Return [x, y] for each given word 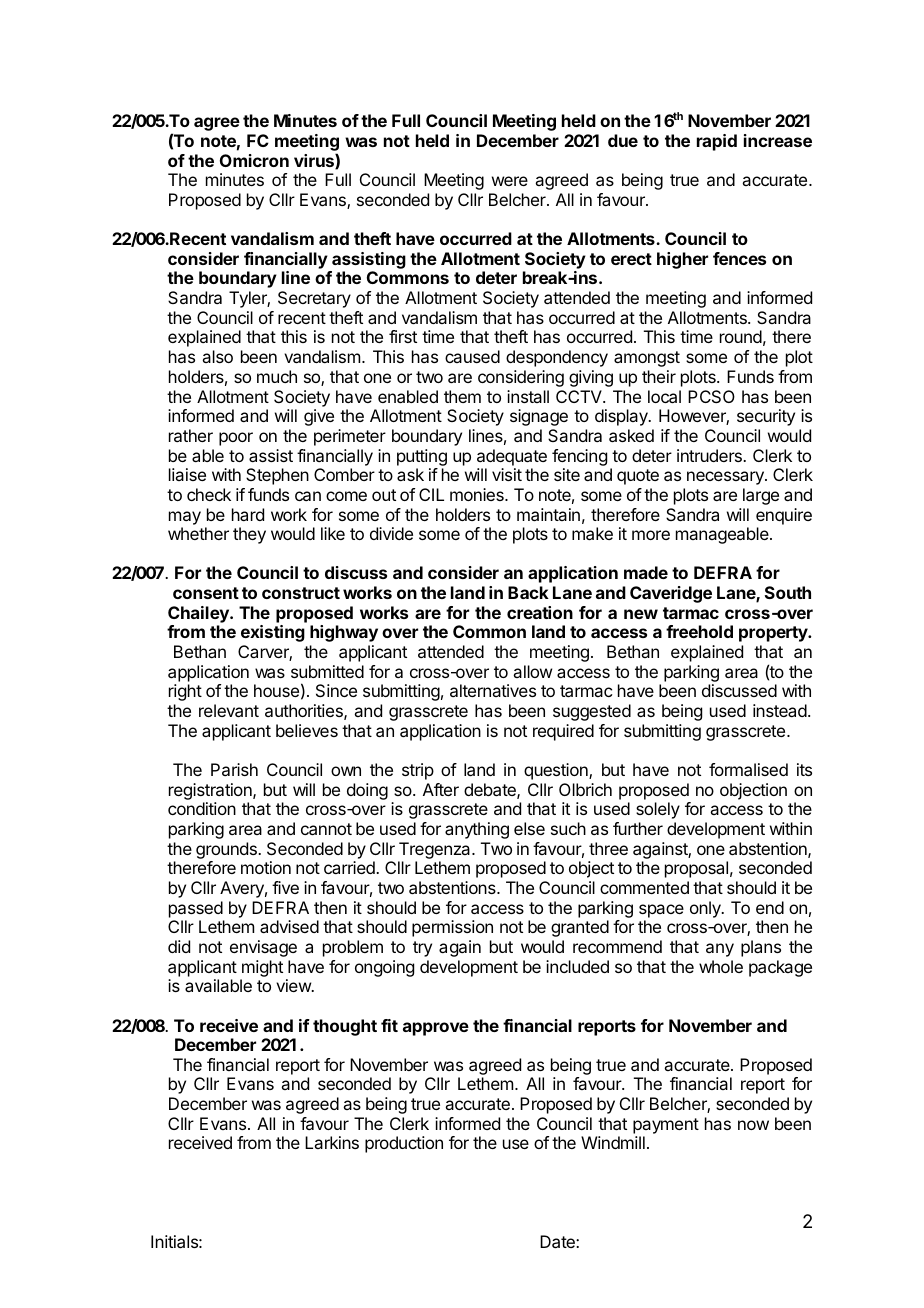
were [510, 181]
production [404, 1144]
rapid [717, 142]
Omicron [254, 160]
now [753, 1125]
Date [558, 1241]
